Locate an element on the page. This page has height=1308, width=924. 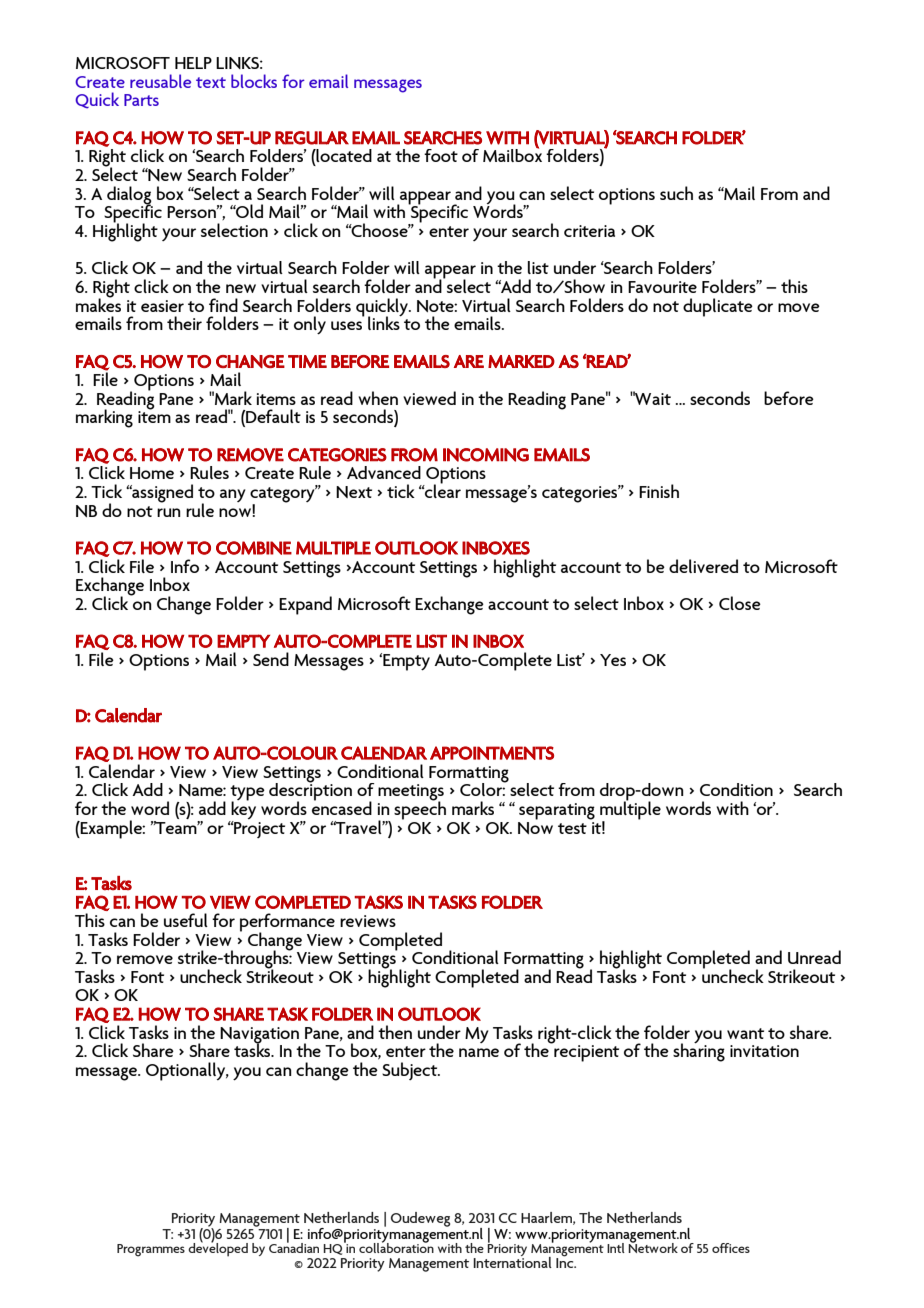
APPOINTMENTS is located at coordinates (492, 753).
